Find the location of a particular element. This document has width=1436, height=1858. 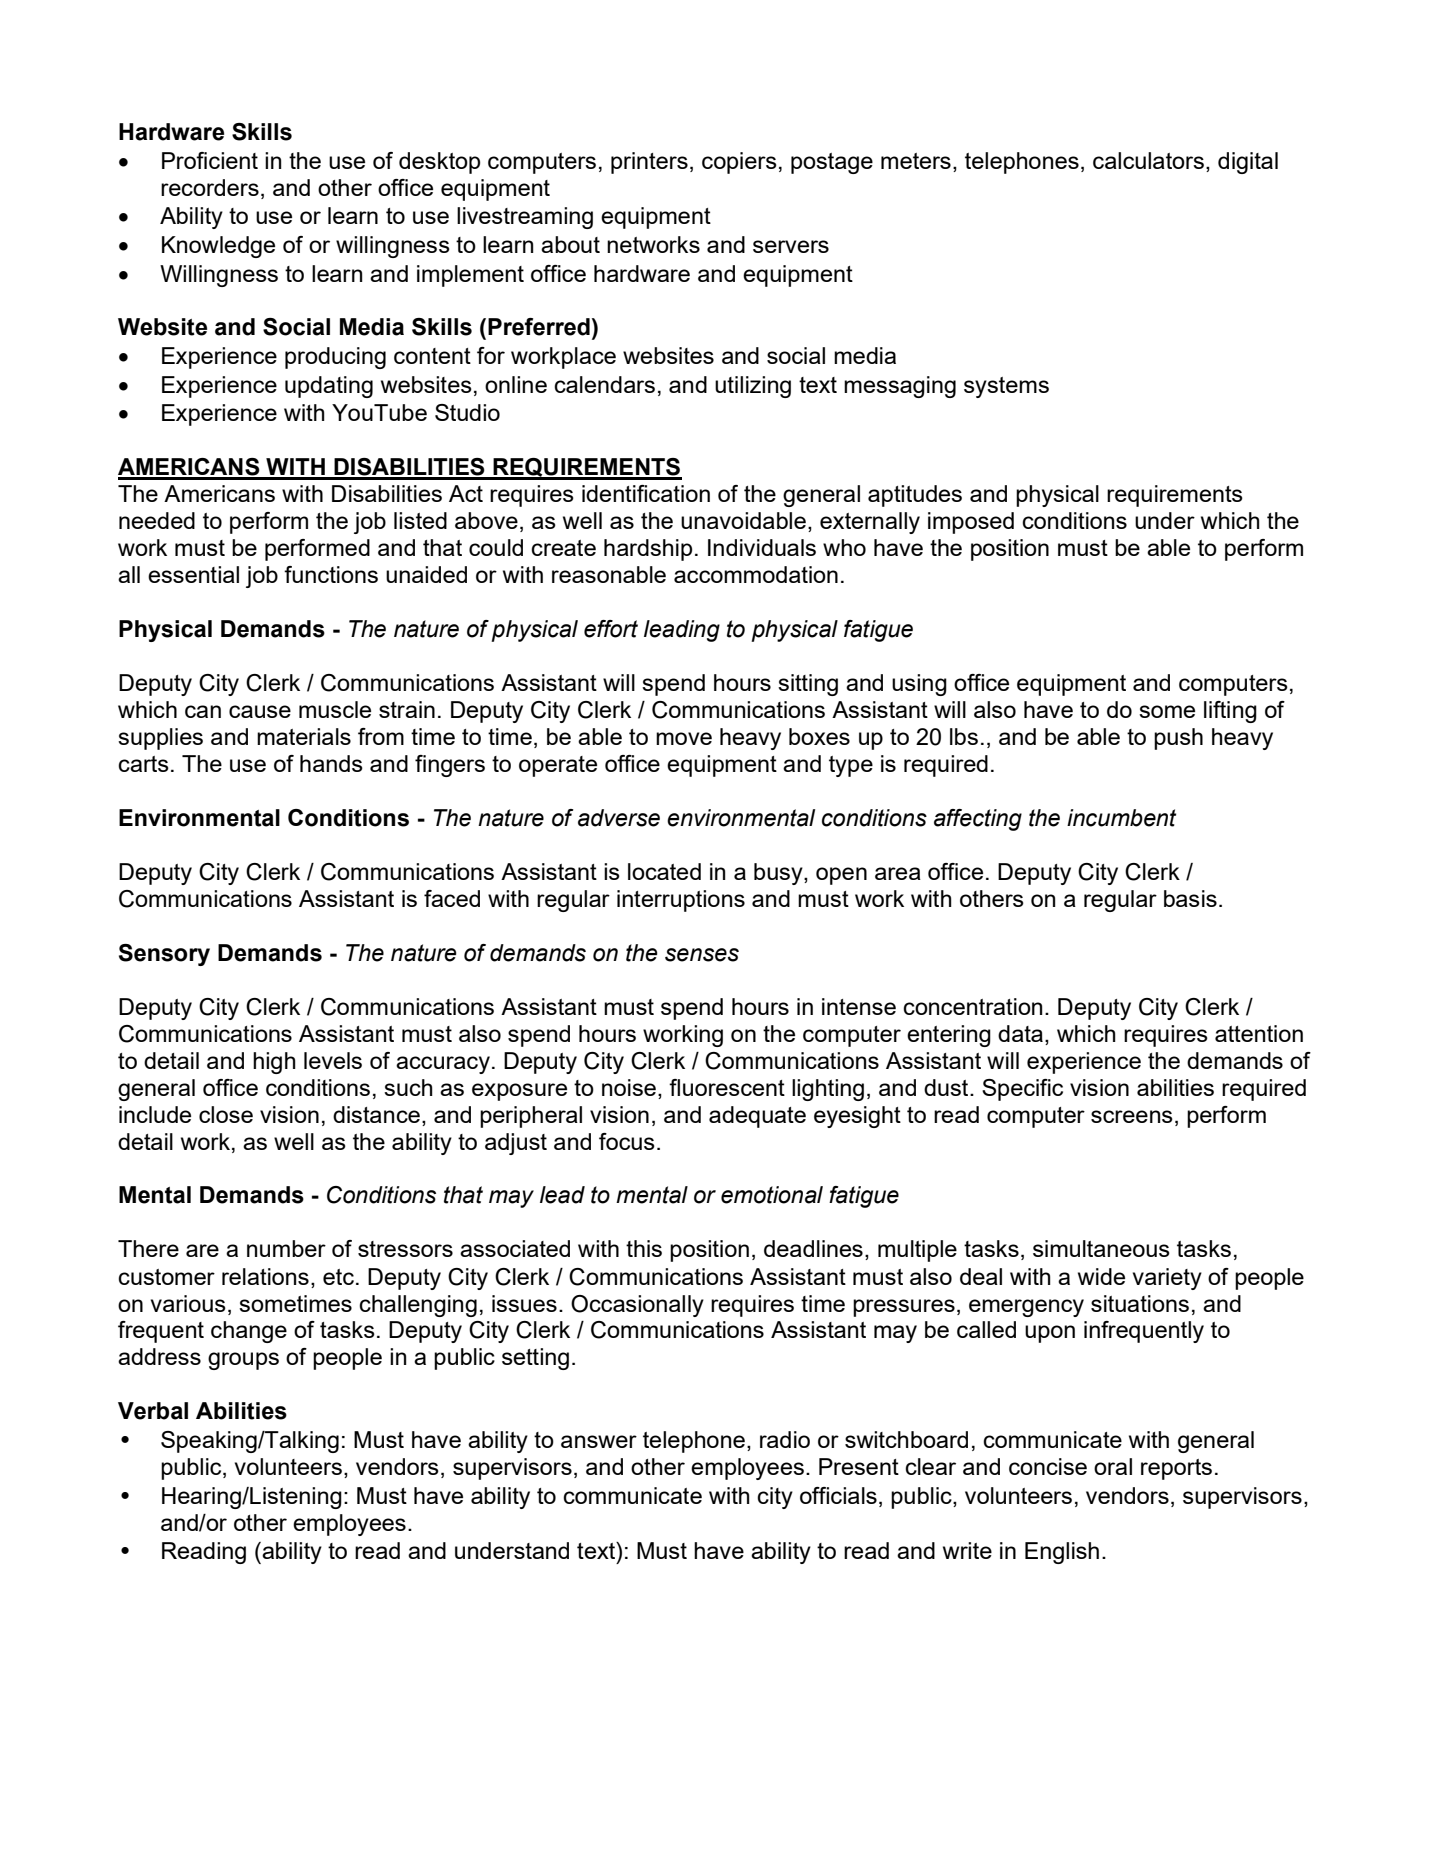

officials is located at coordinates (838, 1495).
